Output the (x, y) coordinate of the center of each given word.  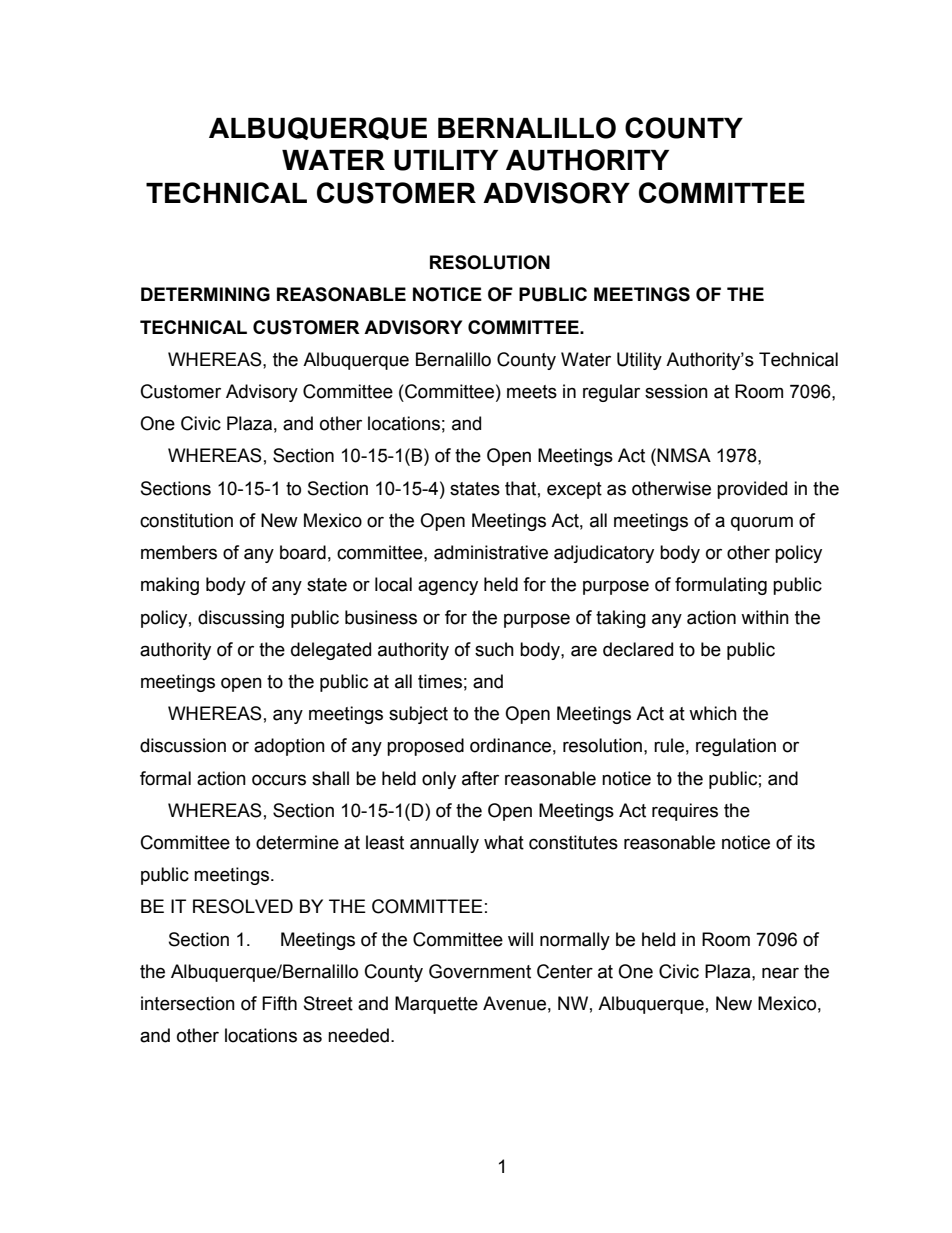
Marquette (436, 1005)
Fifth (279, 1003)
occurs (279, 780)
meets (532, 392)
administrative (491, 552)
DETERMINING (205, 294)
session (676, 391)
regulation (736, 747)
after (480, 778)
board (303, 552)
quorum (762, 523)
